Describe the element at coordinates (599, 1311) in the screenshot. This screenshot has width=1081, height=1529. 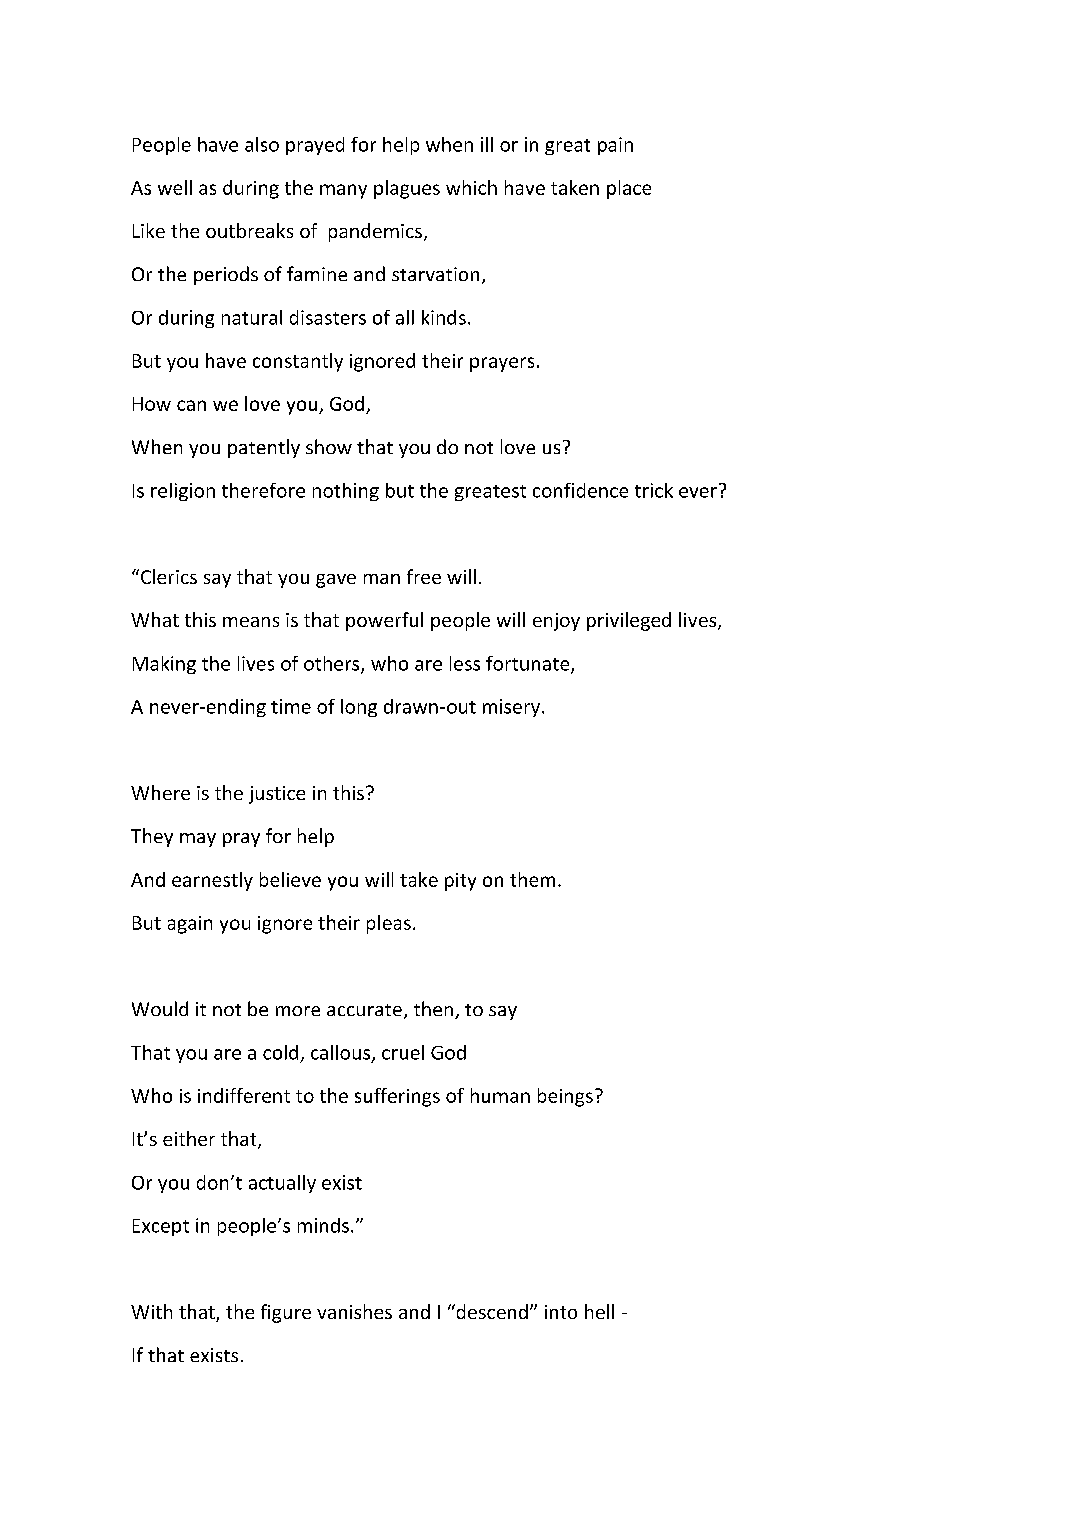
I see `hell` at that location.
